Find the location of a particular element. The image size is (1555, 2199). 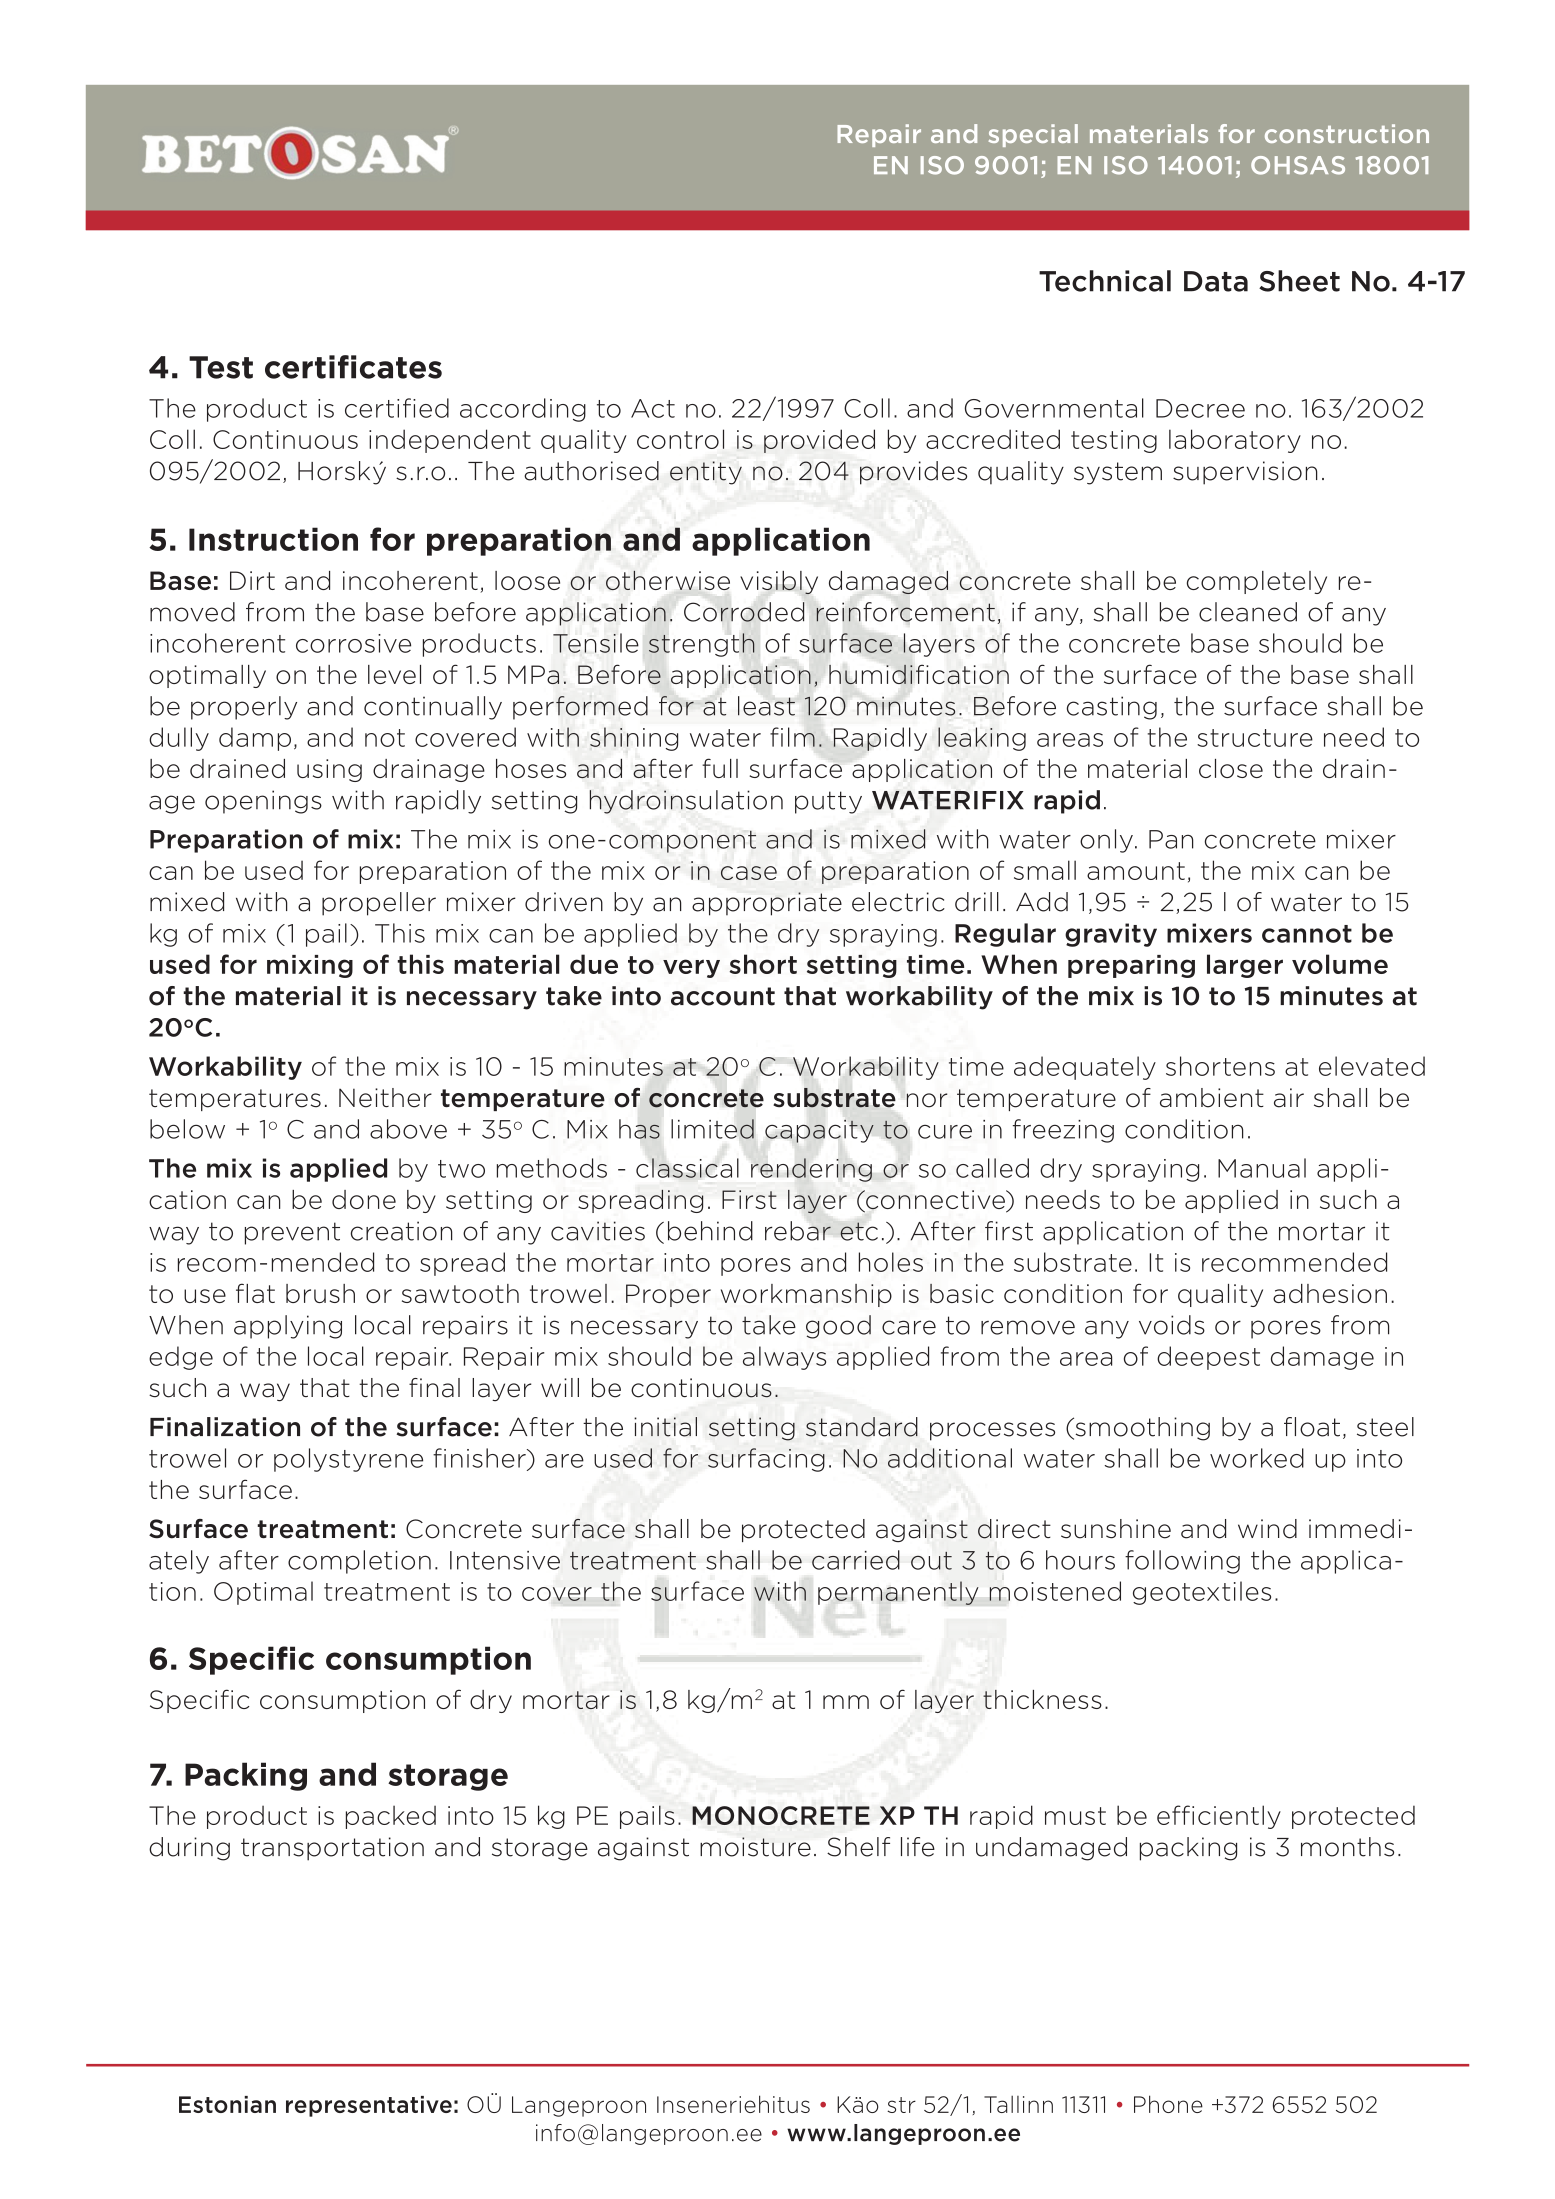

Data is located at coordinates (1216, 281).
